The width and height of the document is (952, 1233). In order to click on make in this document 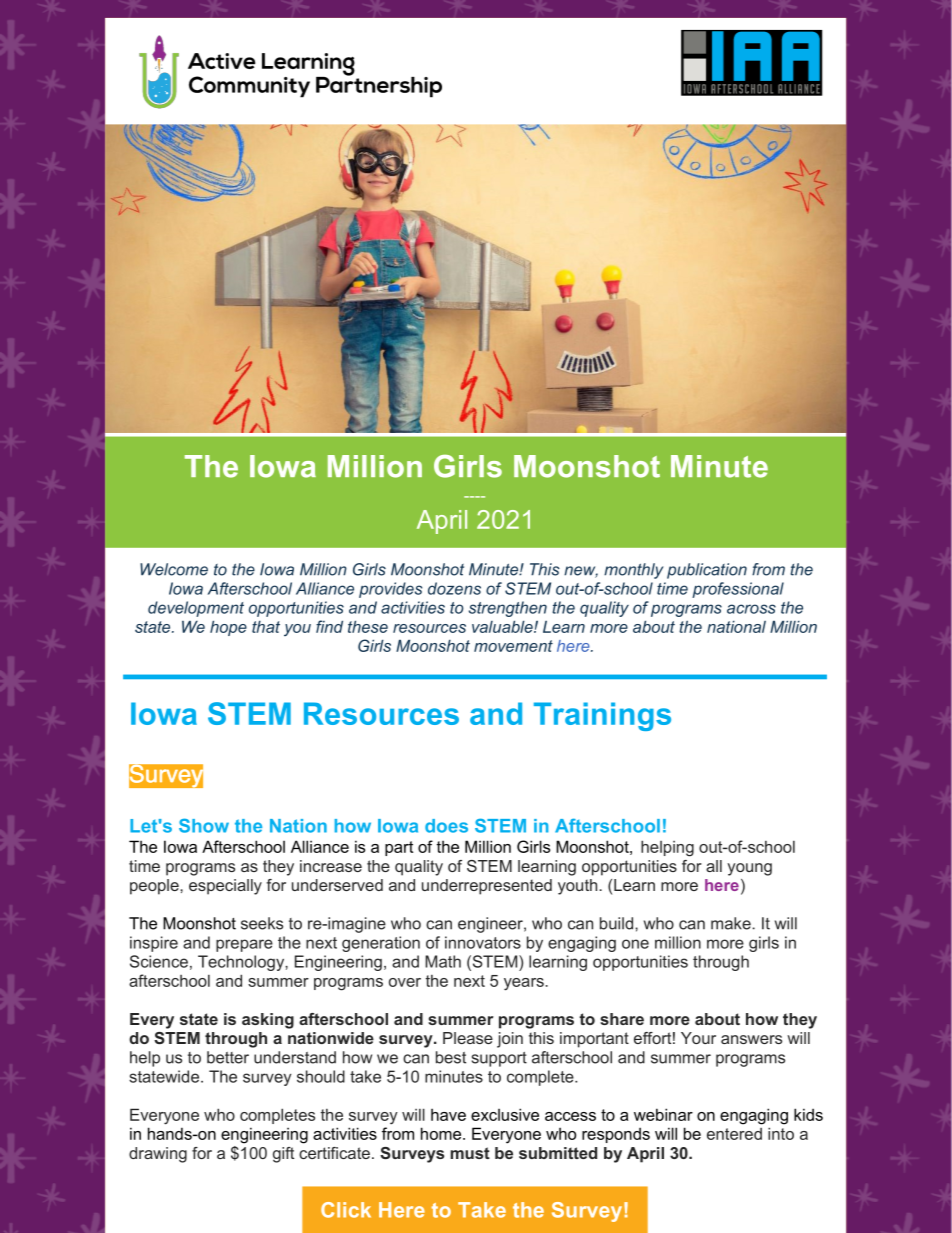, I will do `click(732, 923)`.
